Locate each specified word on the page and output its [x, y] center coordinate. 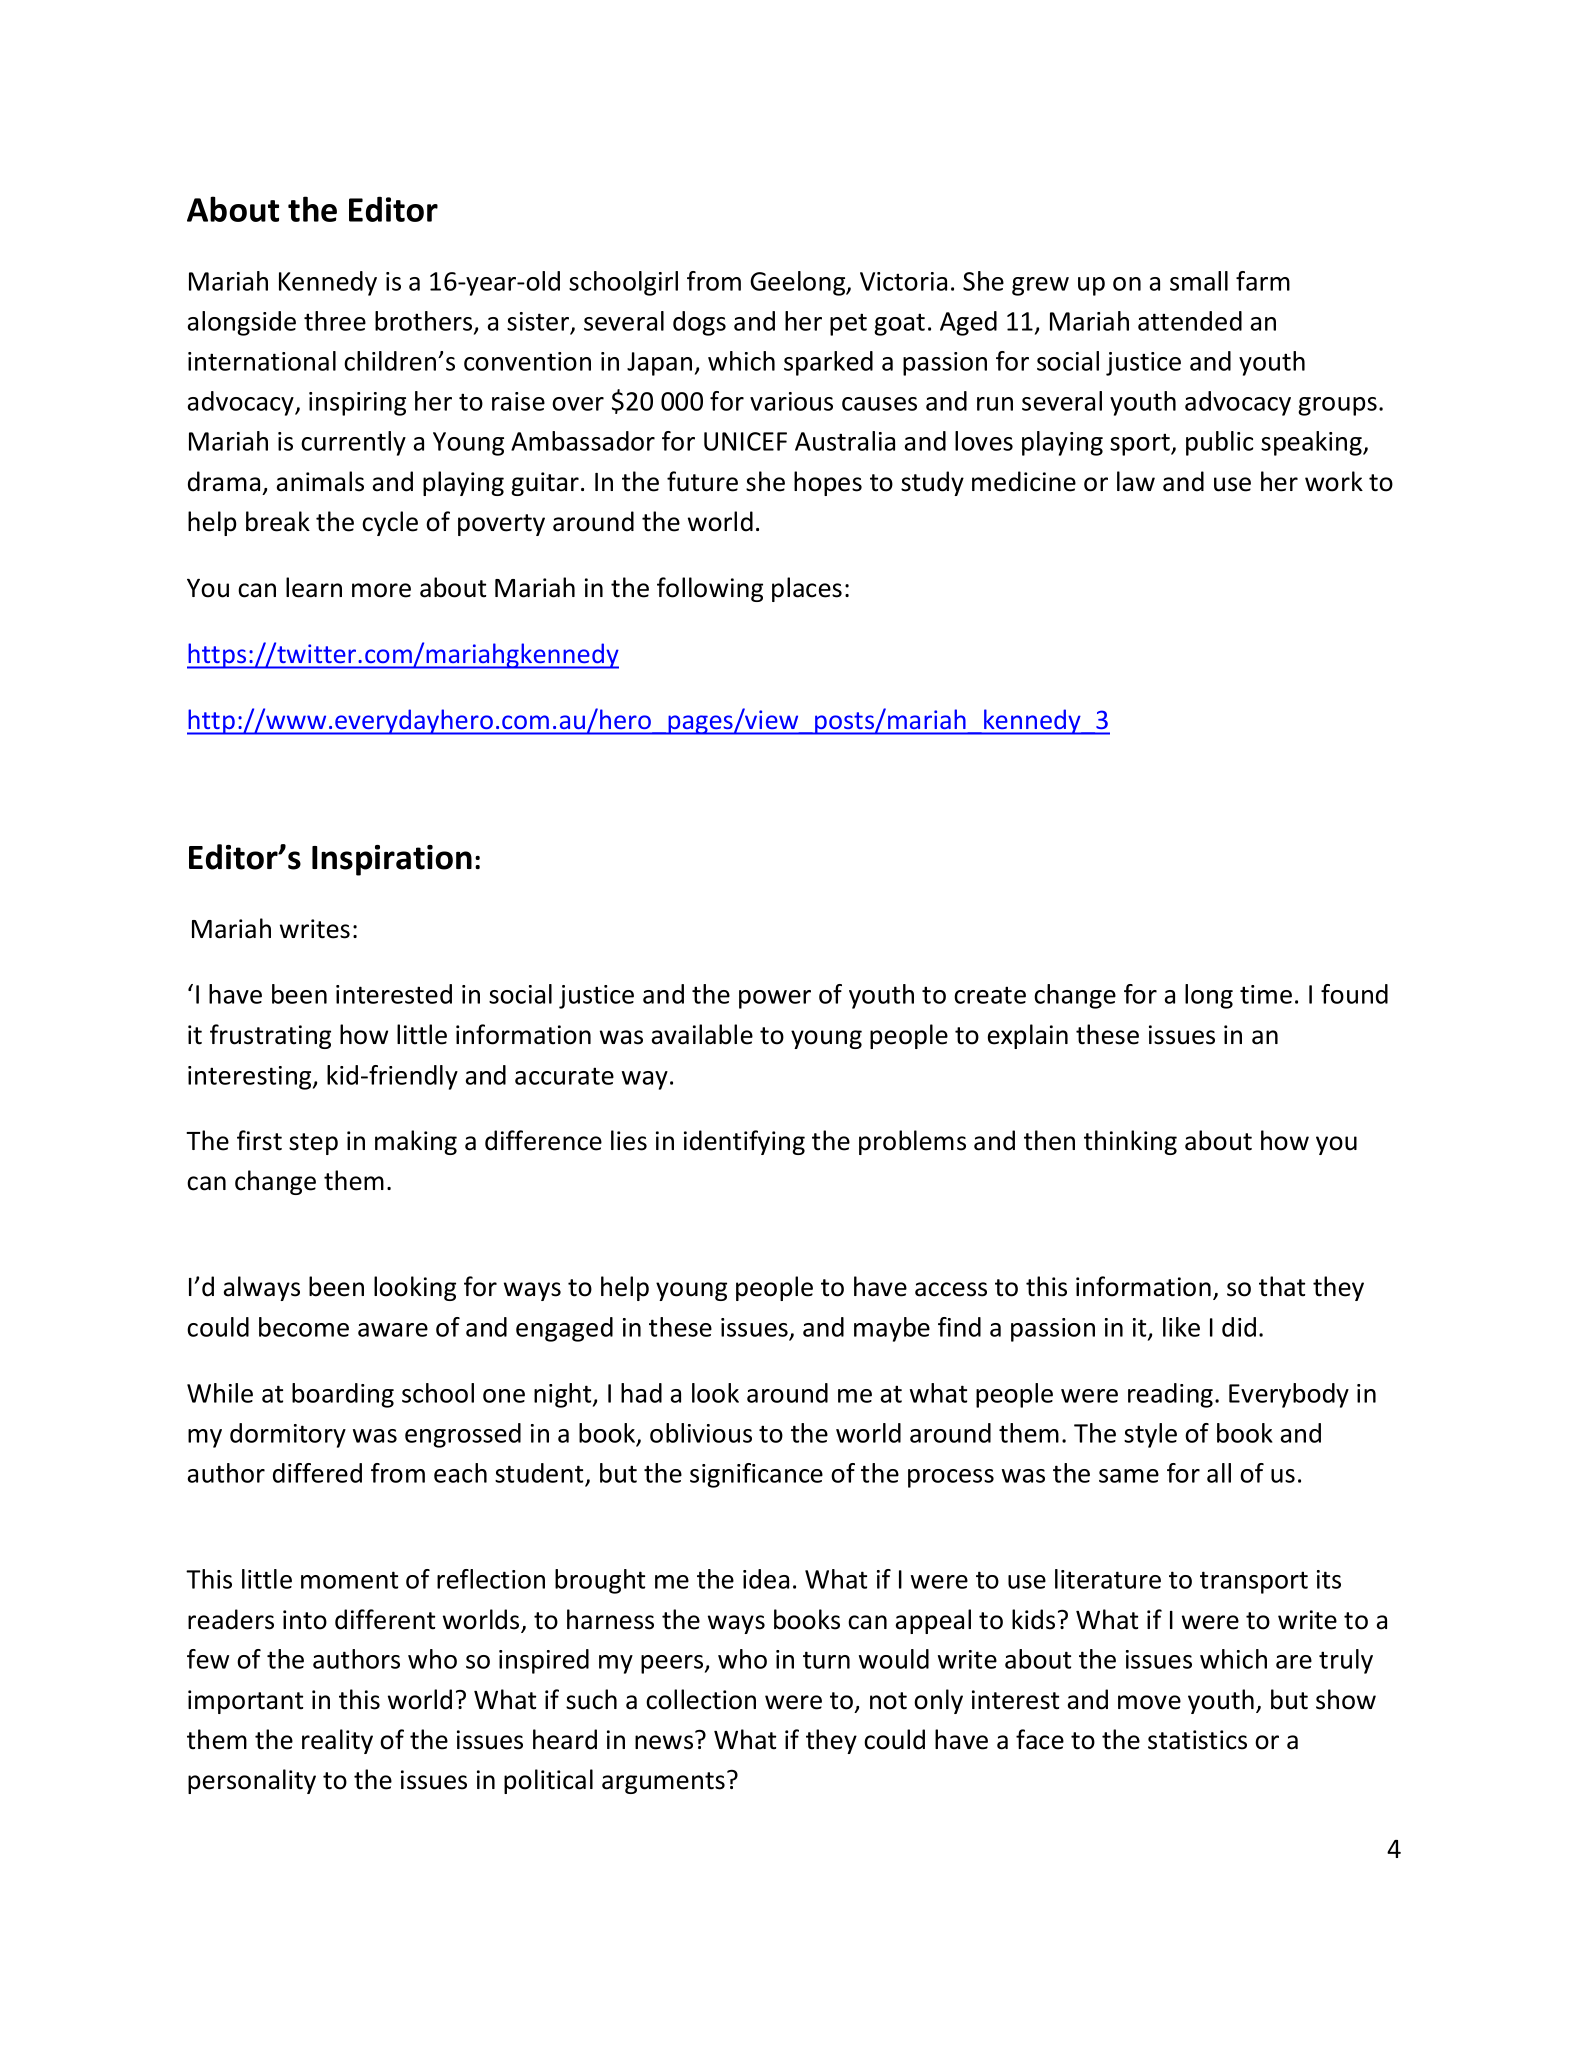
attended [1190, 321]
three [335, 321]
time [1266, 994]
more [381, 590]
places [807, 589]
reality [337, 1741]
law [1136, 481]
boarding [343, 1395]
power [775, 999]
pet [848, 324]
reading [1172, 1395]
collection [701, 1699]
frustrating [270, 1036]
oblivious [701, 1433]
